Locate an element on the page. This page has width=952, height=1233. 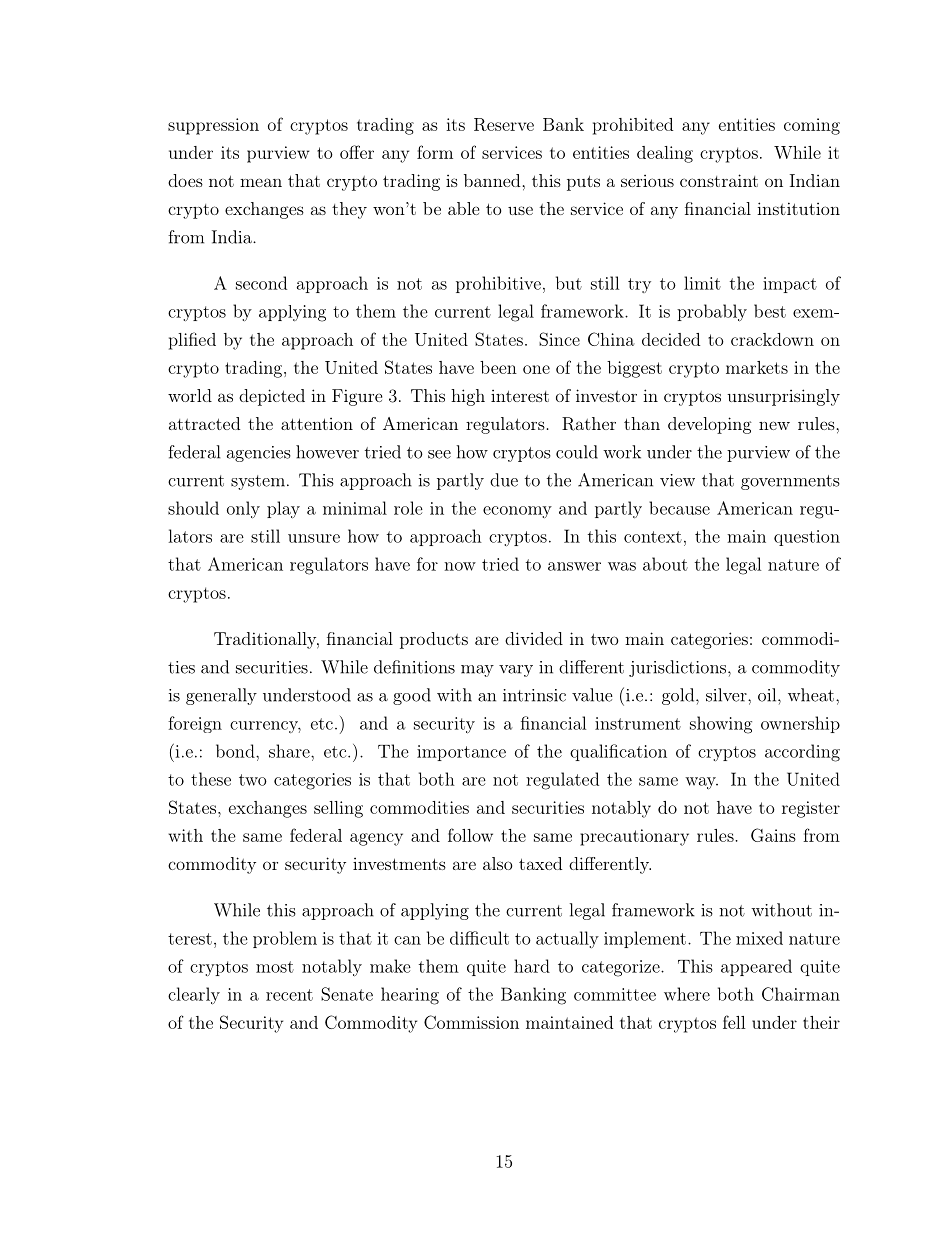
agencies is located at coordinates (259, 454).
